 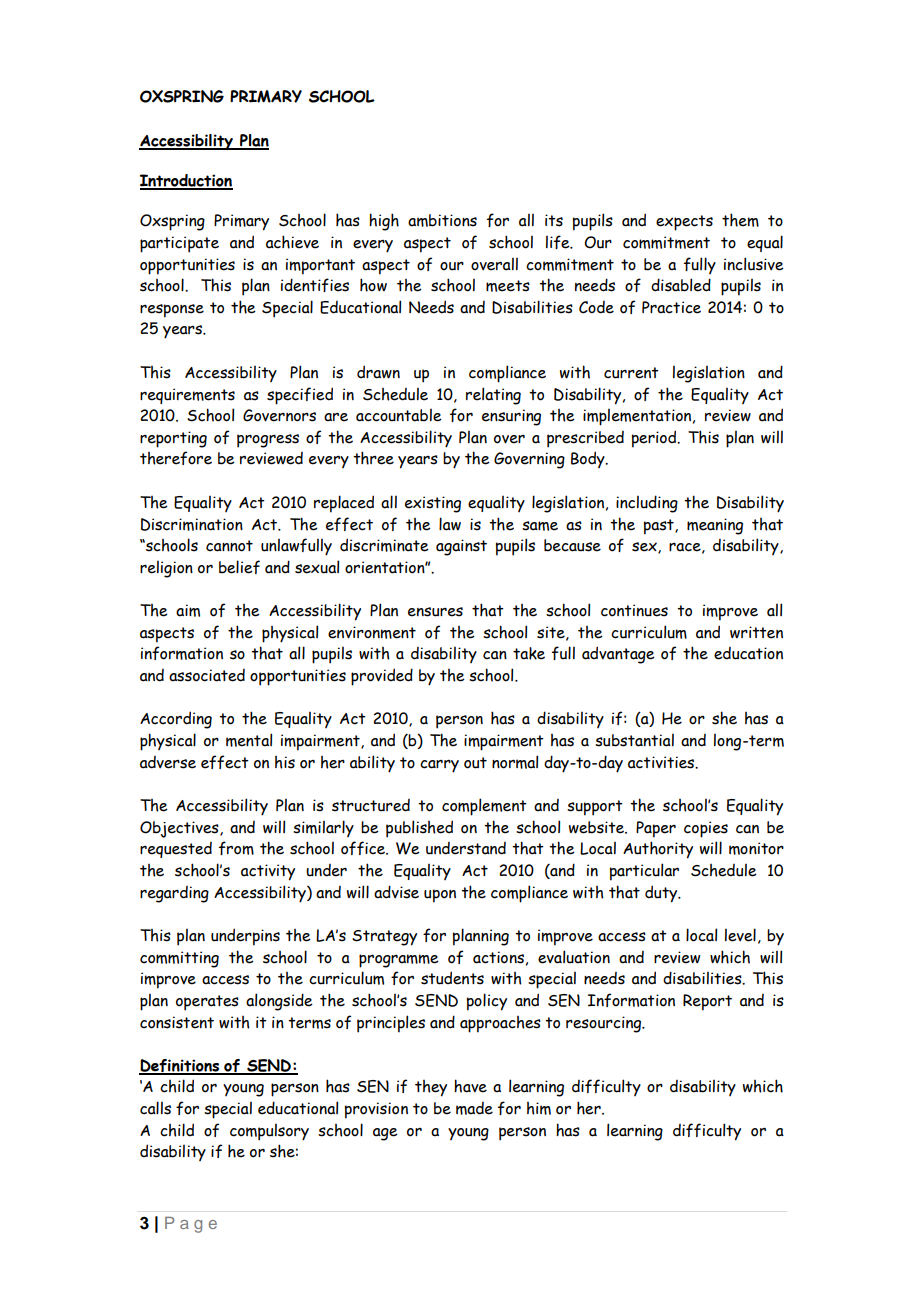 I want to click on Discrimination, so click(x=192, y=524).
